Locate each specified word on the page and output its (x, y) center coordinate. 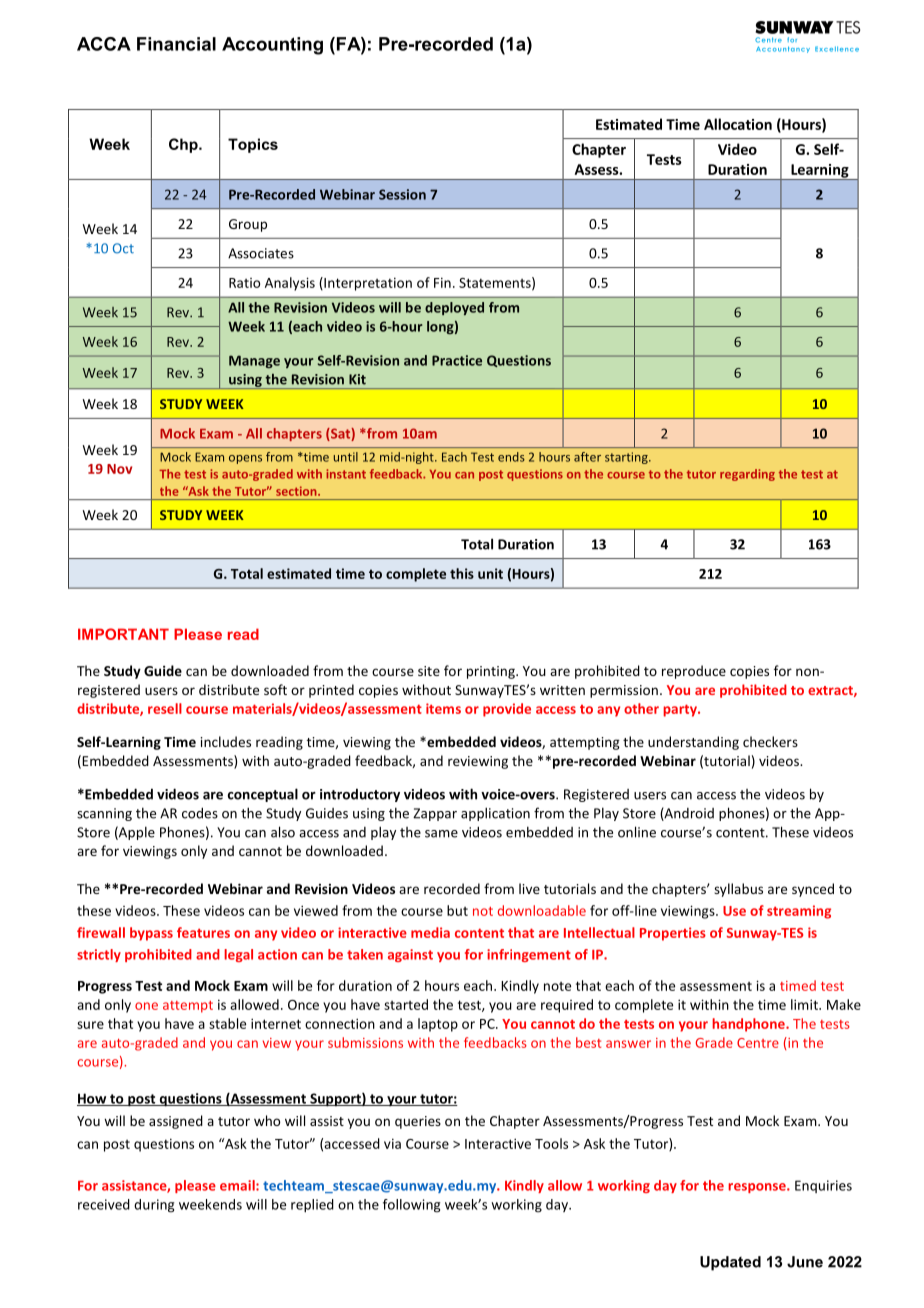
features (203, 932)
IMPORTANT (123, 634)
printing (492, 672)
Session (402, 194)
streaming (799, 912)
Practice (457, 360)
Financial (176, 44)
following (411, 1206)
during (154, 1206)
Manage (254, 361)
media (430, 932)
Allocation (738, 124)
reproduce (694, 672)
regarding (747, 475)
